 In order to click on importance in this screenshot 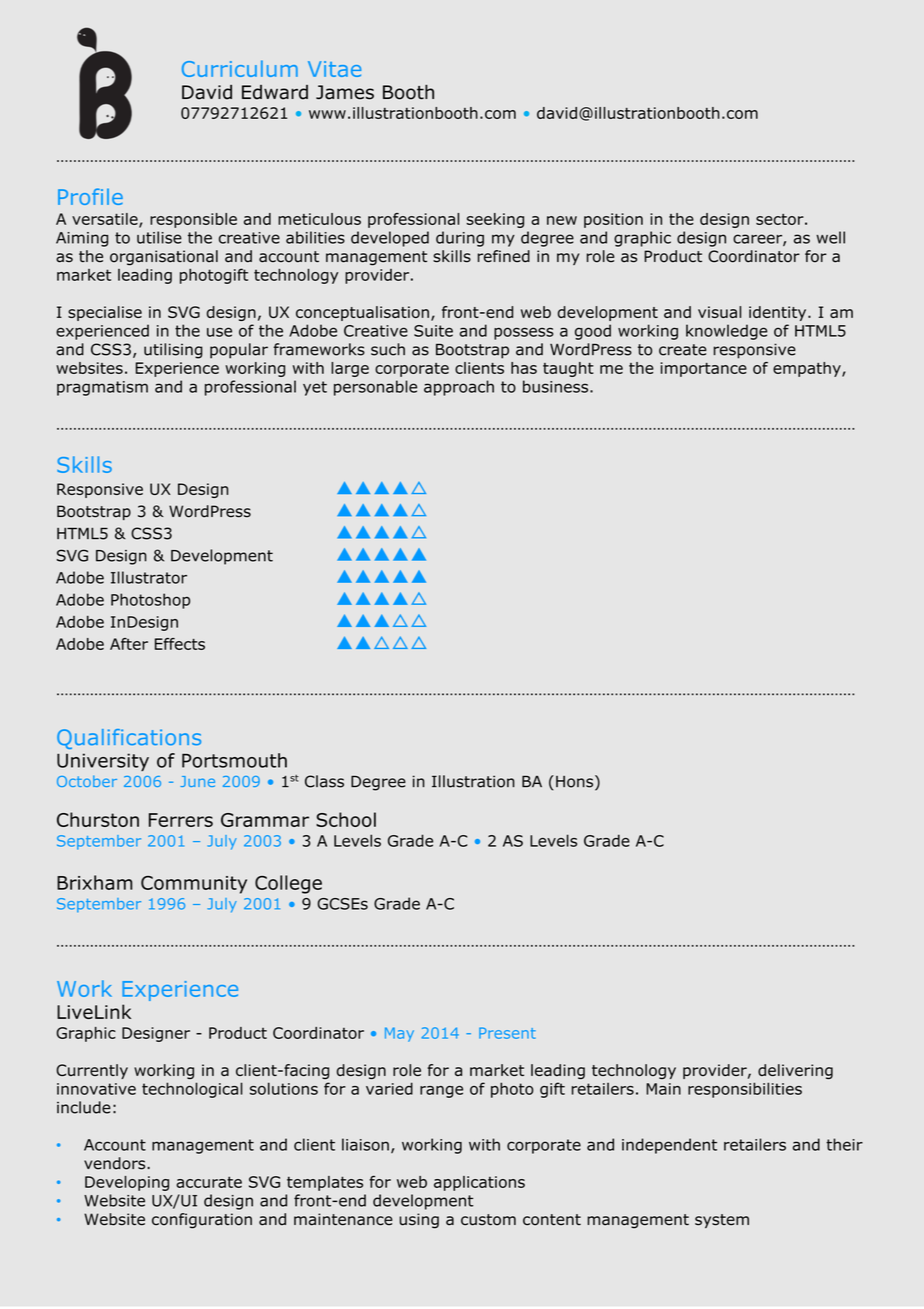, I will do `click(703, 369)`.
